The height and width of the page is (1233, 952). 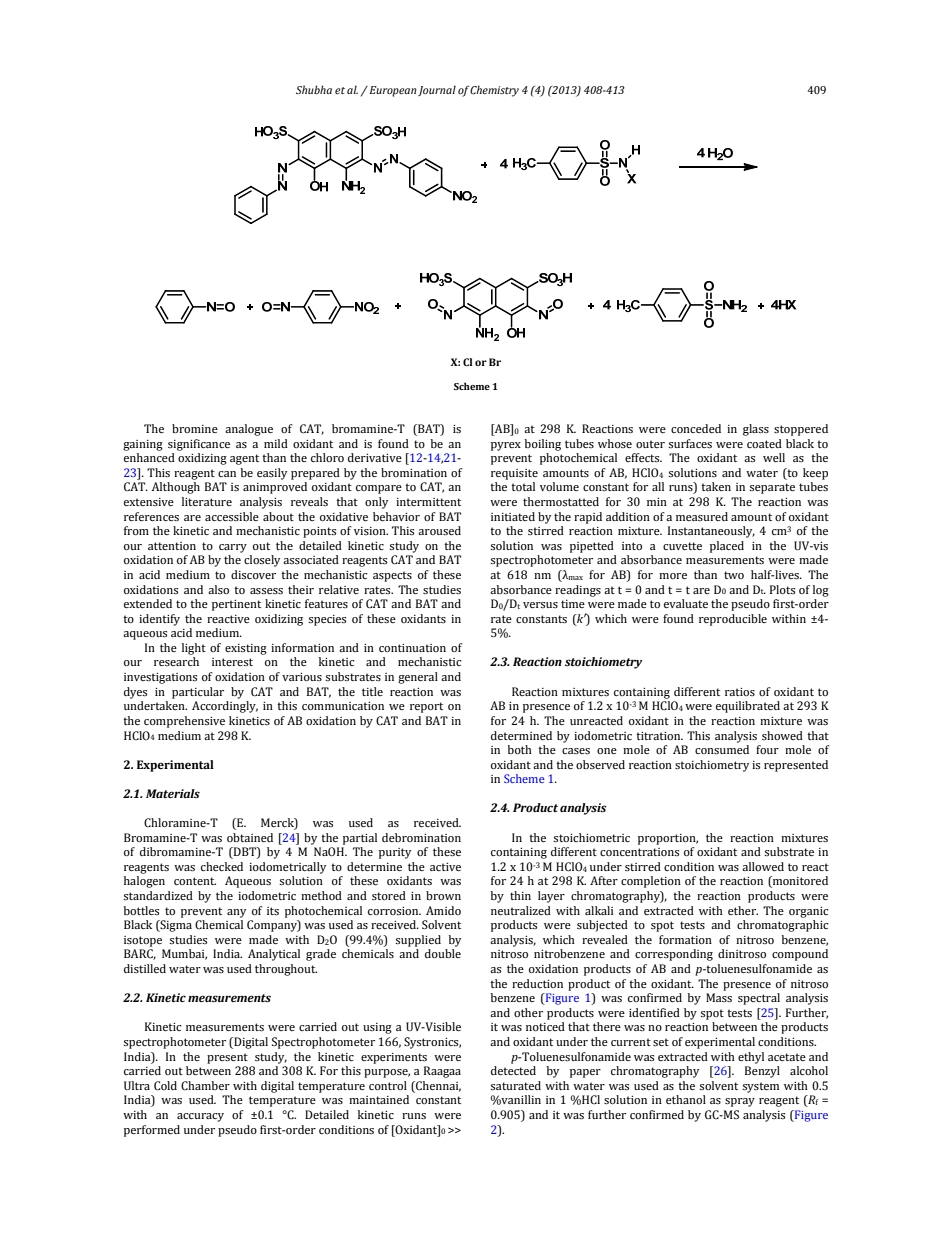 What do you see at coordinates (696, 428) in the page?
I see `conceded` at bounding box center [696, 428].
